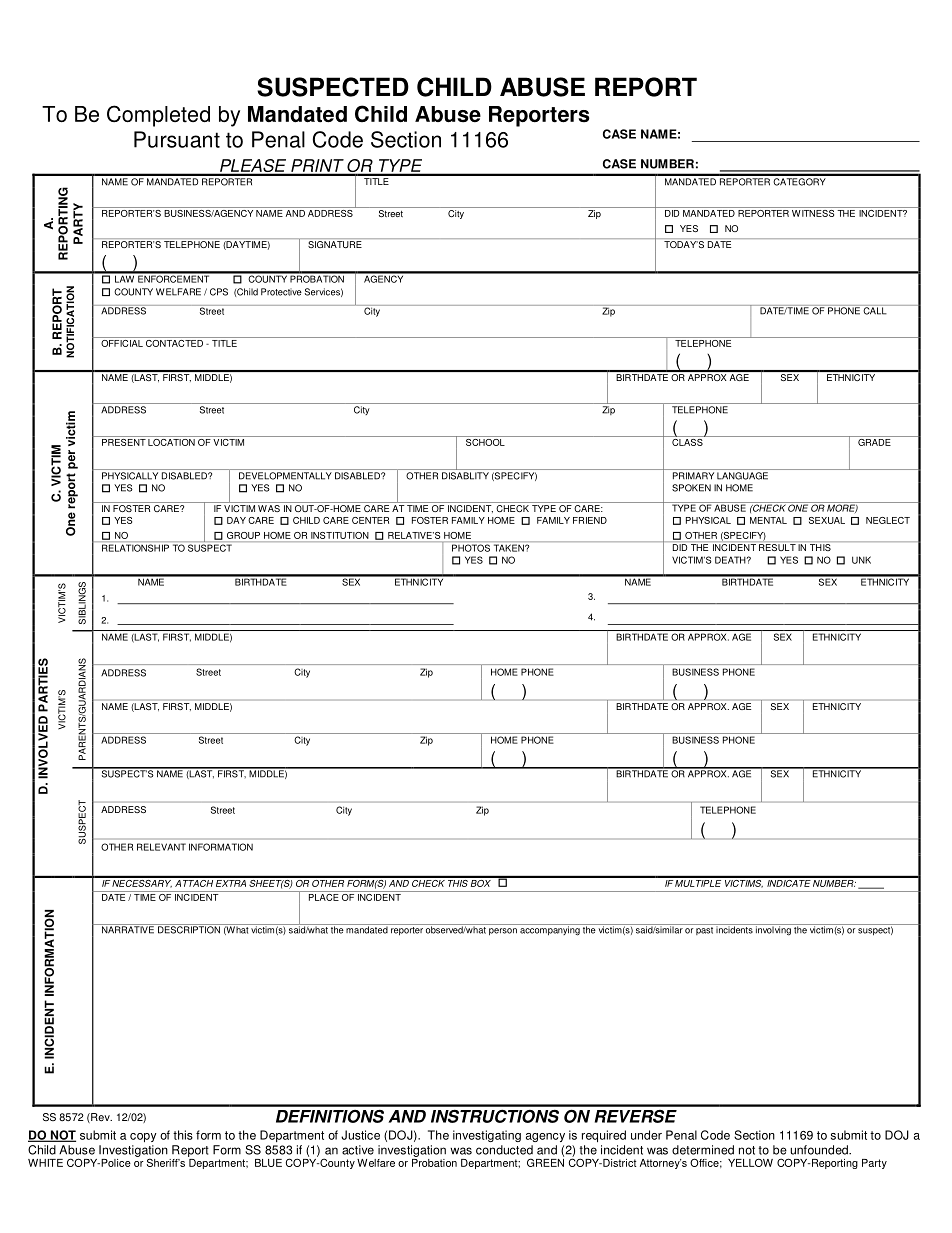 The image size is (952, 1233). I want to click on WHITE, so click(45, 1163).
